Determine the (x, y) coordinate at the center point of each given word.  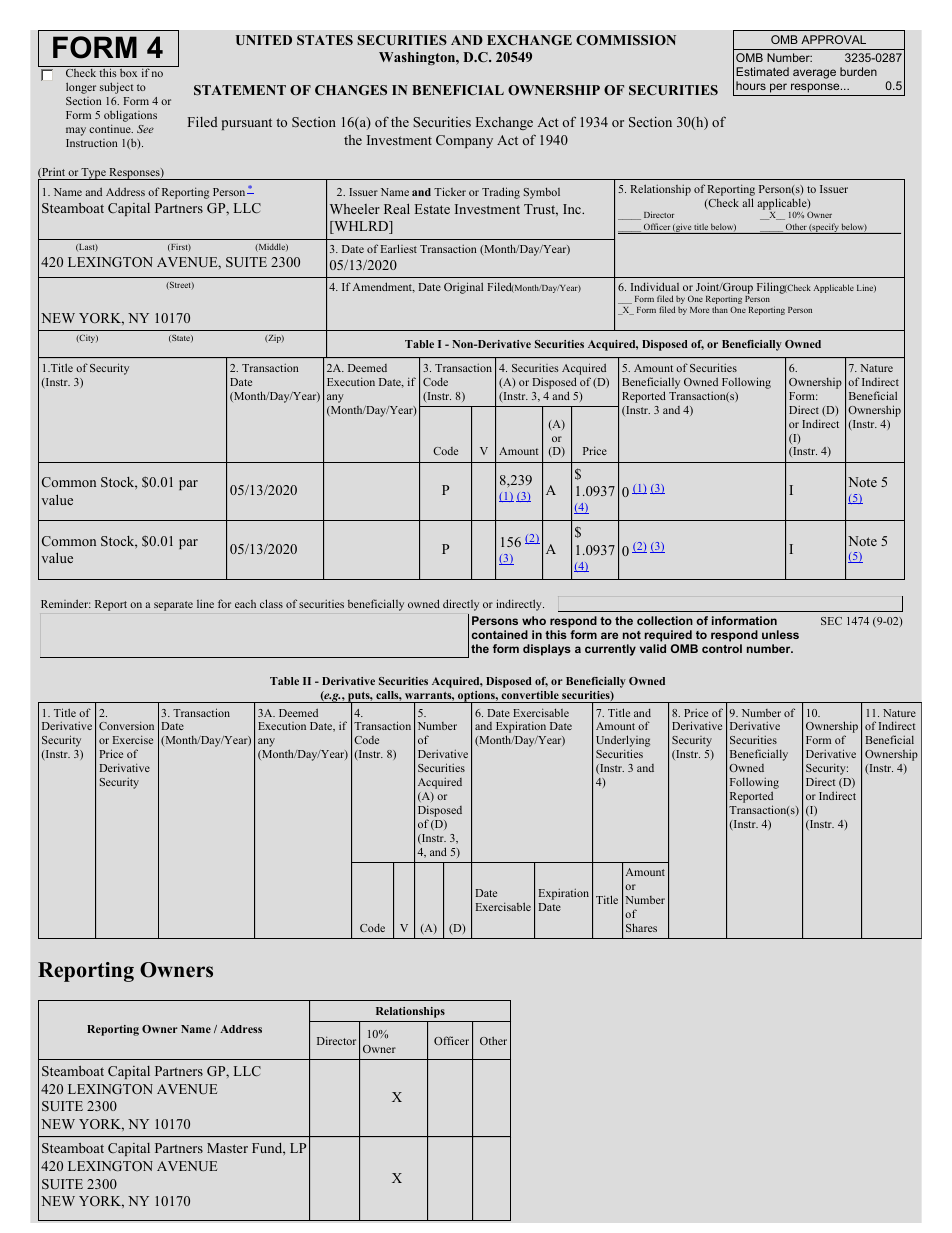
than (720, 309)
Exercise (133, 739)
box (128, 73)
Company (464, 141)
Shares (641, 927)
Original (463, 288)
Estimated (762, 71)
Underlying (623, 742)
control (722, 648)
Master (227, 1148)
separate (173, 606)
